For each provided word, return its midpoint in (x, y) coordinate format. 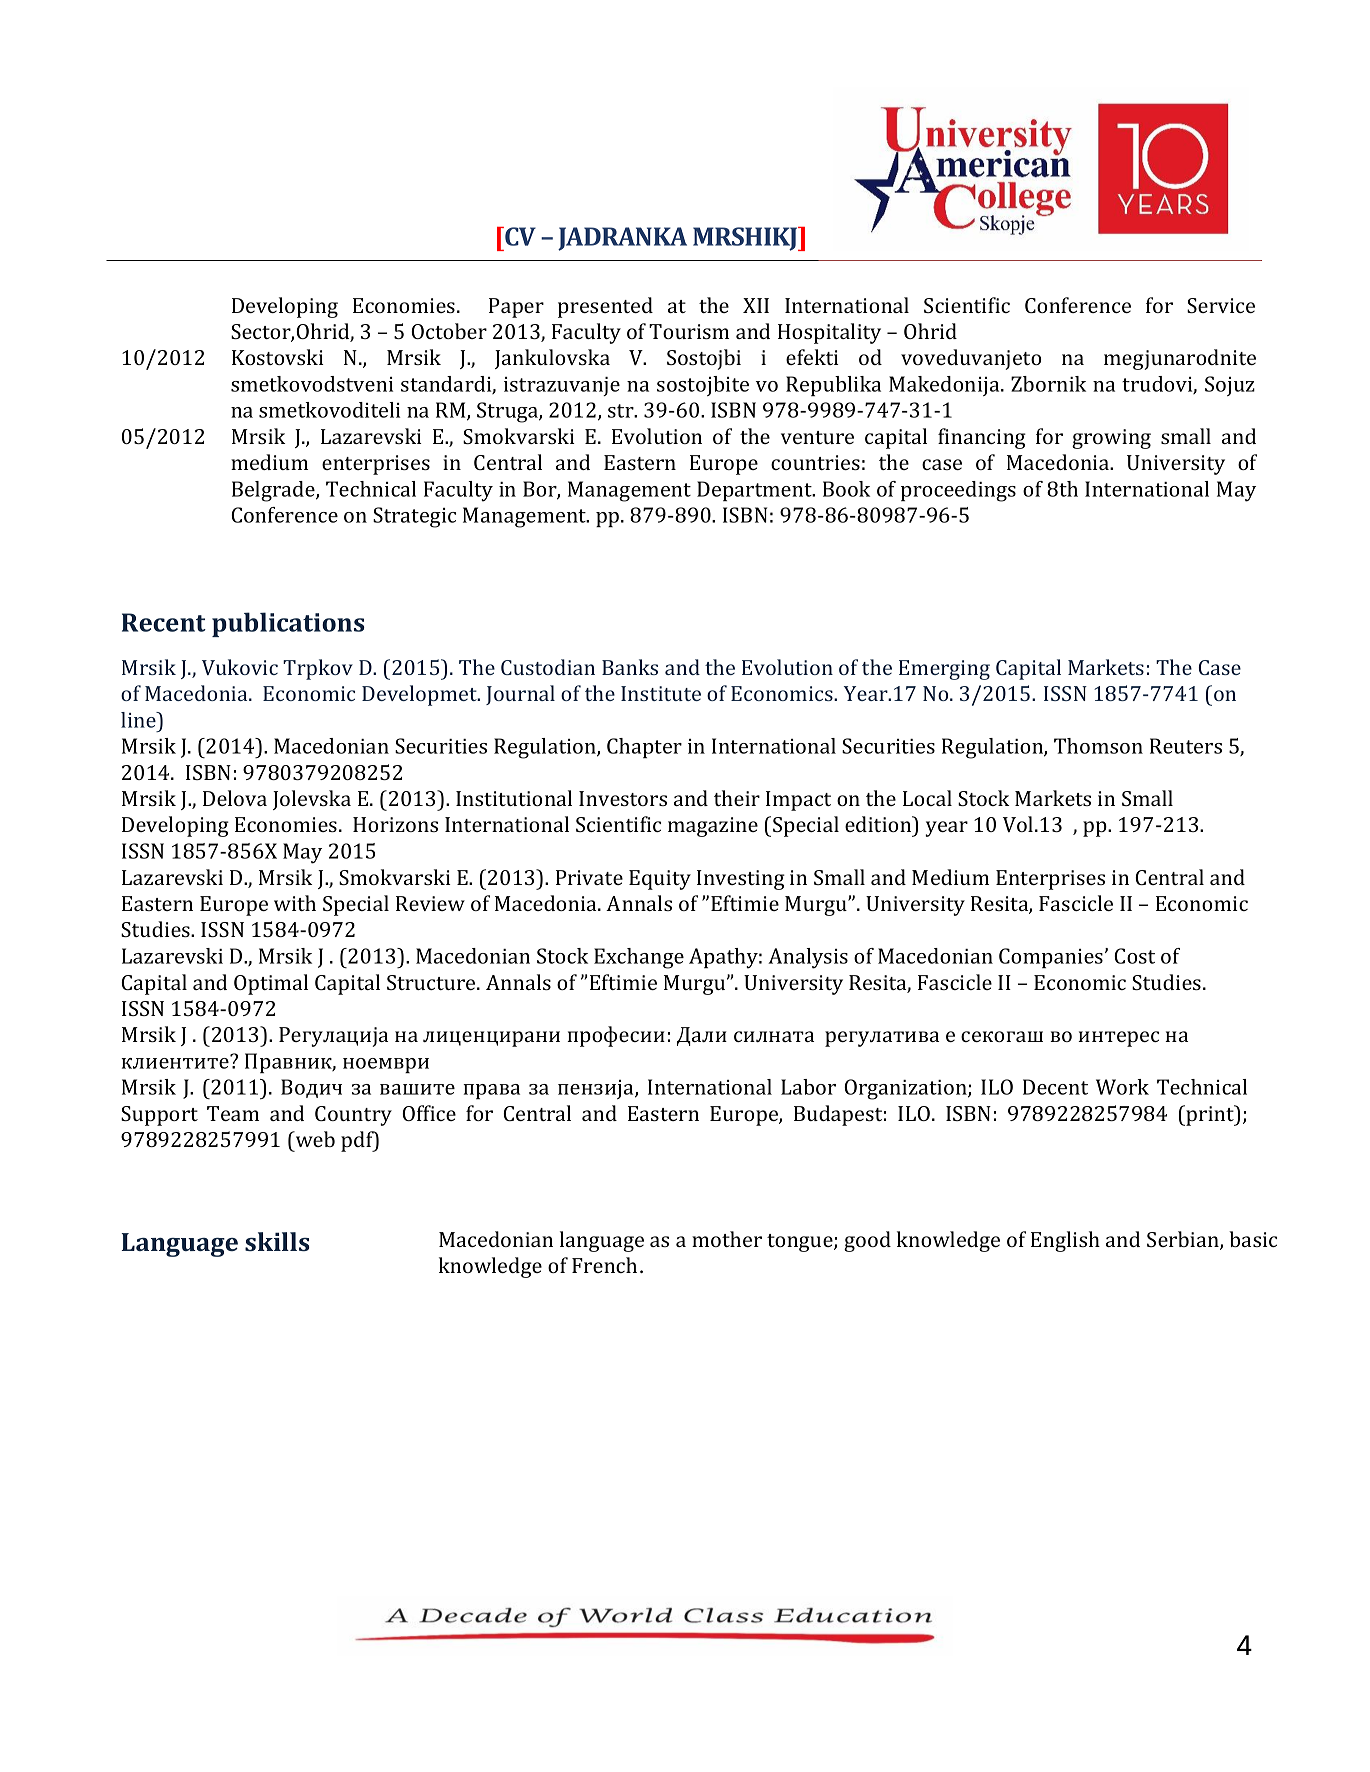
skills (277, 1241)
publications (288, 624)
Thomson (1098, 746)
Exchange (639, 958)
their (737, 798)
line (139, 720)
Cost (1134, 956)
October (449, 331)
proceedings (958, 491)
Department (755, 491)
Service (1221, 305)
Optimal (271, 984)
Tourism (689, 331)
